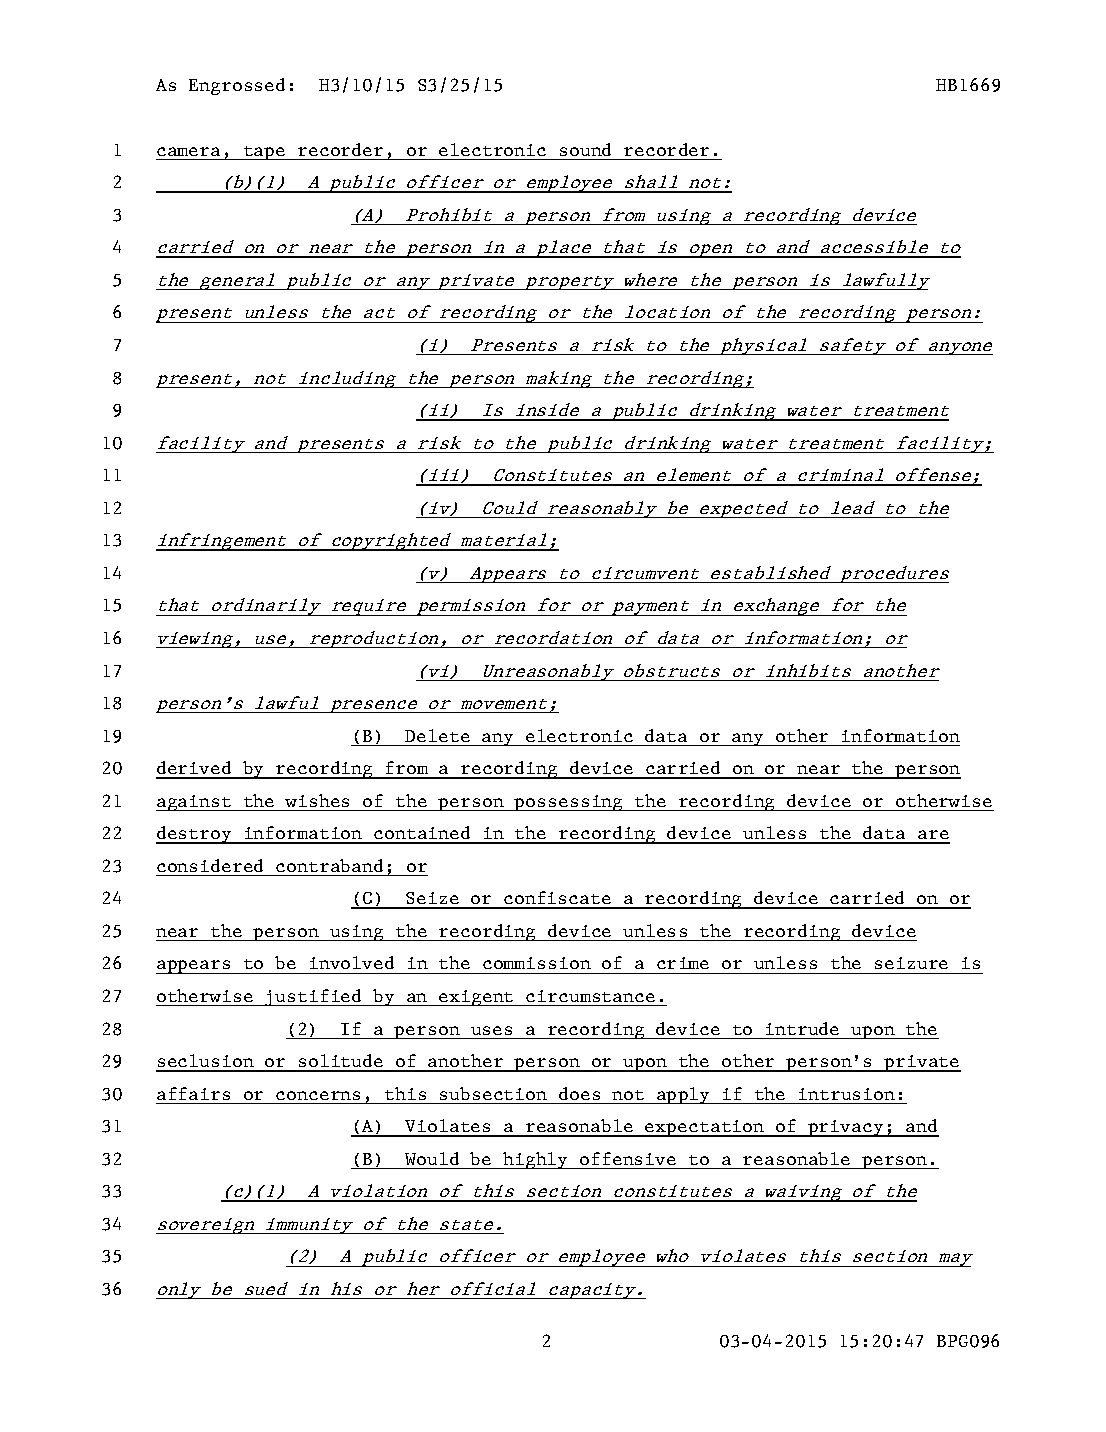 Image resolution: width=1106 pixels, height=1432 pixels. Describe the element at coordinates (237, 86) in the page. I see `Engrossed` at that location.
